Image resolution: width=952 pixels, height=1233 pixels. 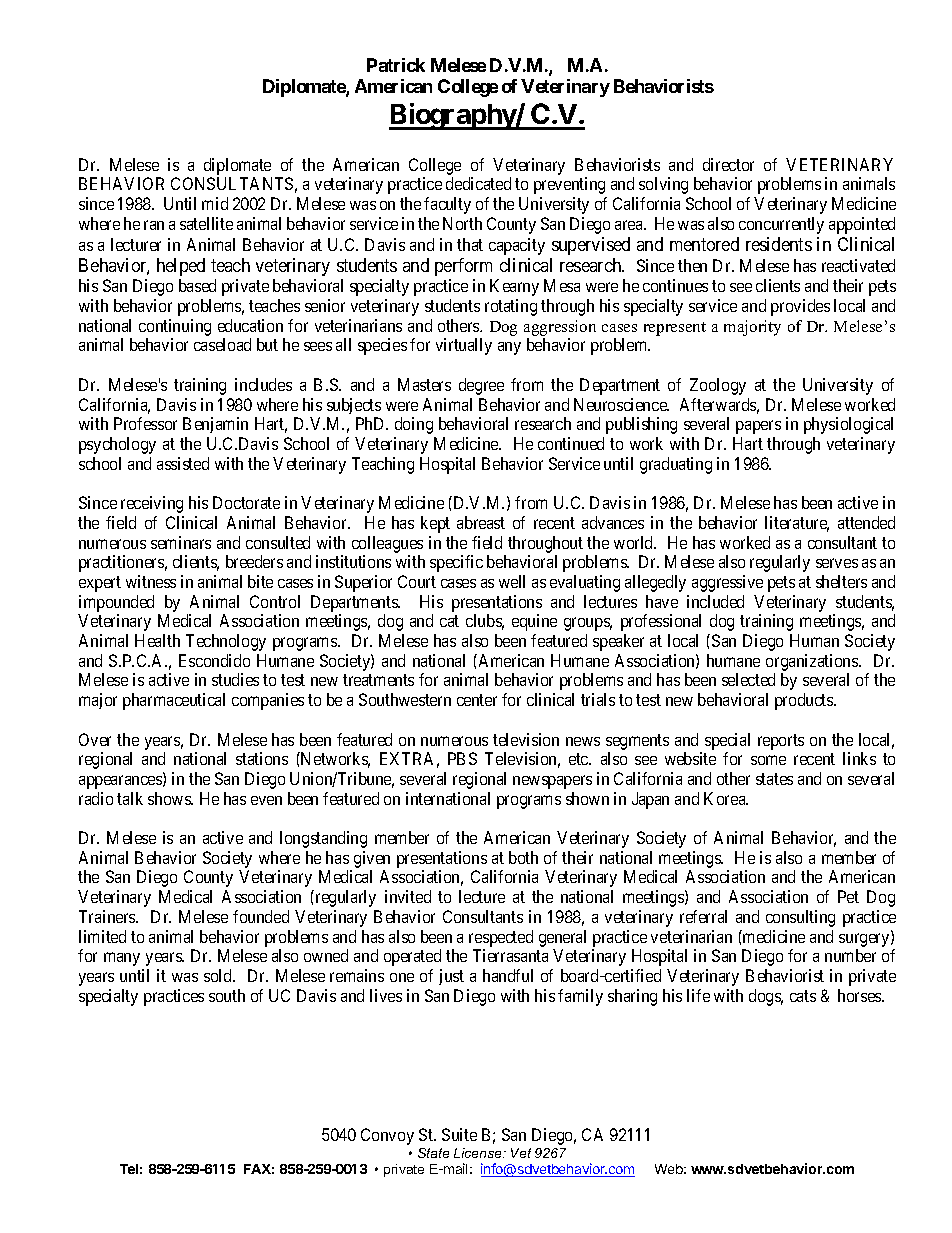 I want to click on director, so click(x=728, y=164).
